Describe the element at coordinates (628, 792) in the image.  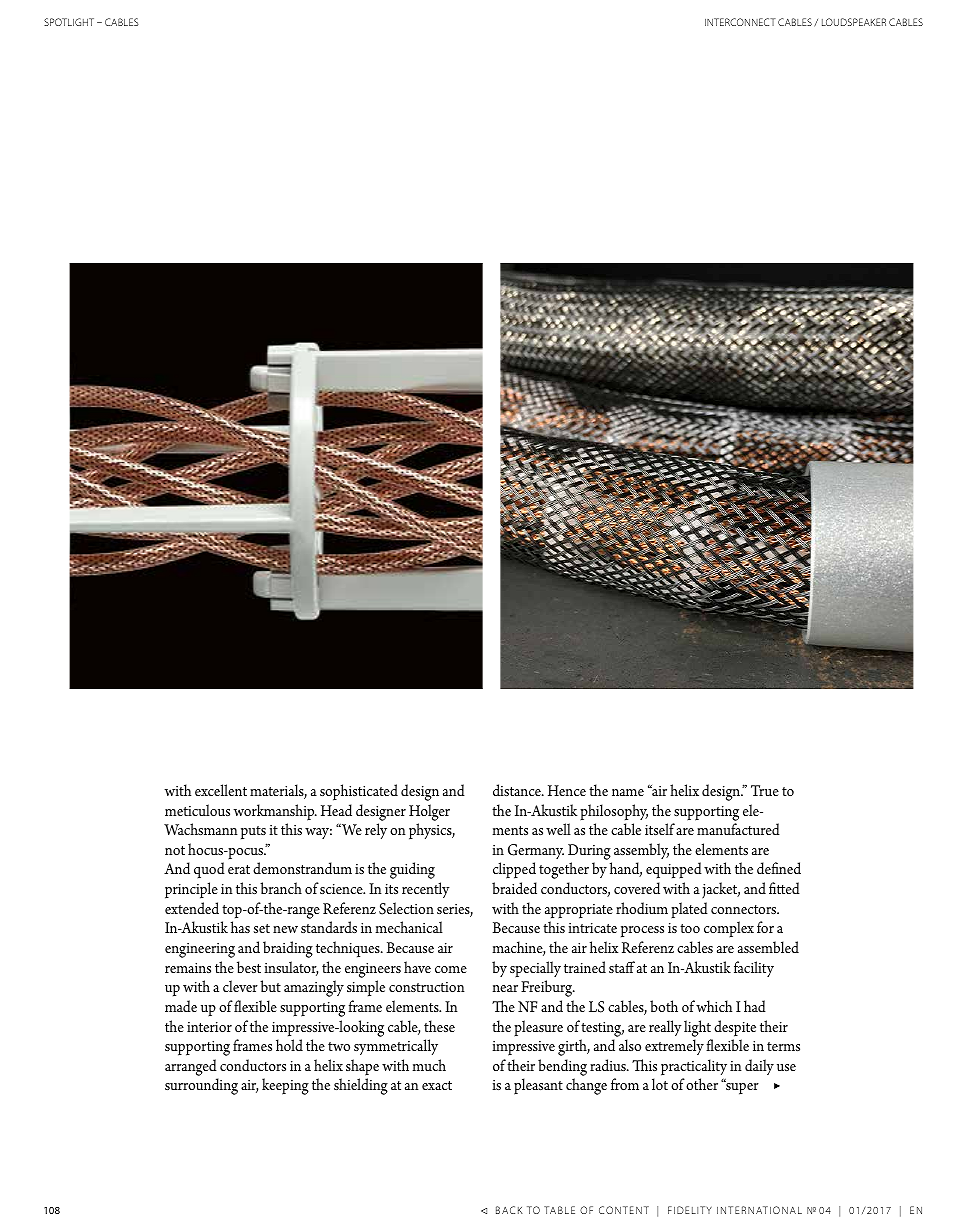
I see `name` at that location.
